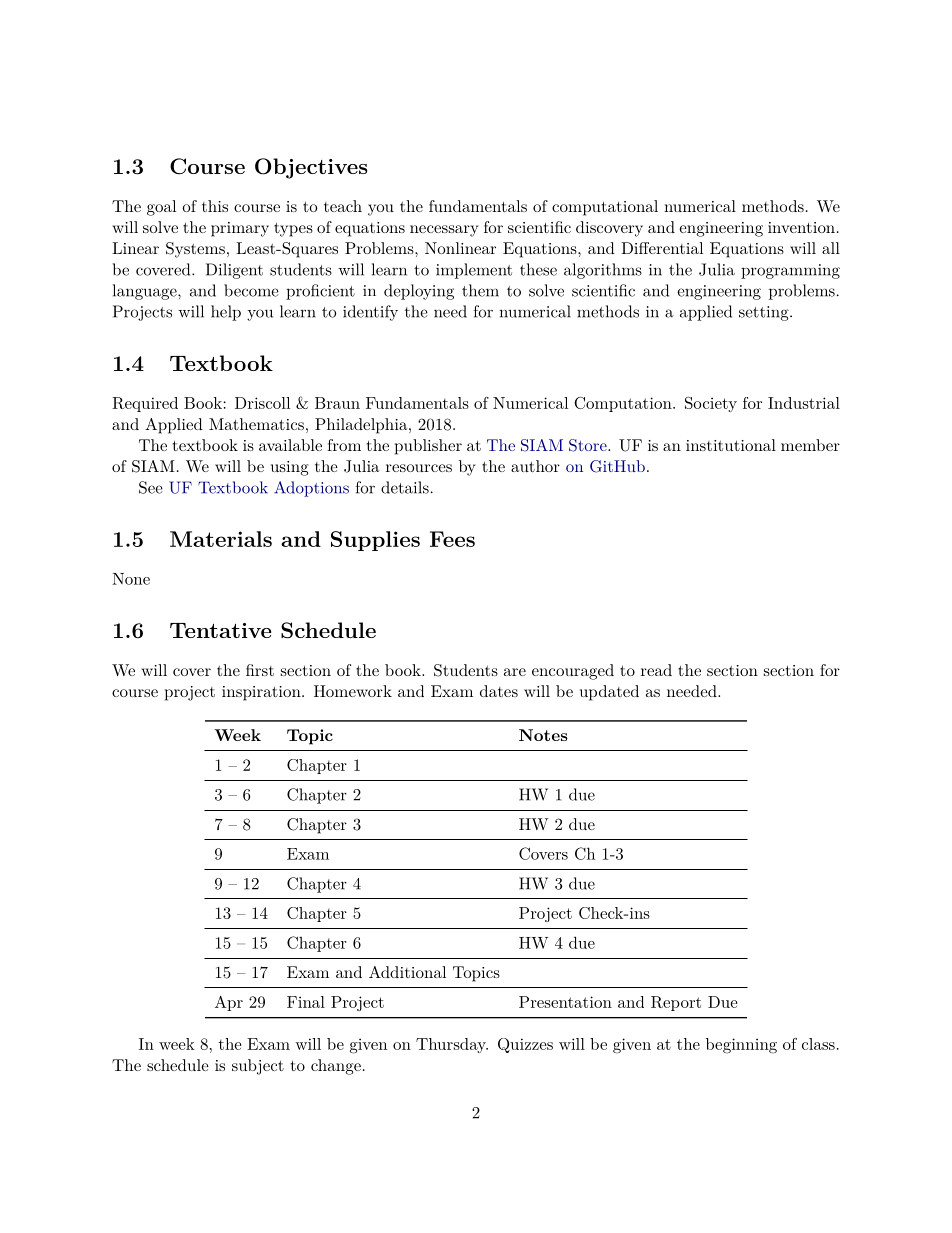 The image size is (952, 1233). What do you see at coordinates (543, 735) in the document?
I see `Notes` at bounding box center [543, 735].
